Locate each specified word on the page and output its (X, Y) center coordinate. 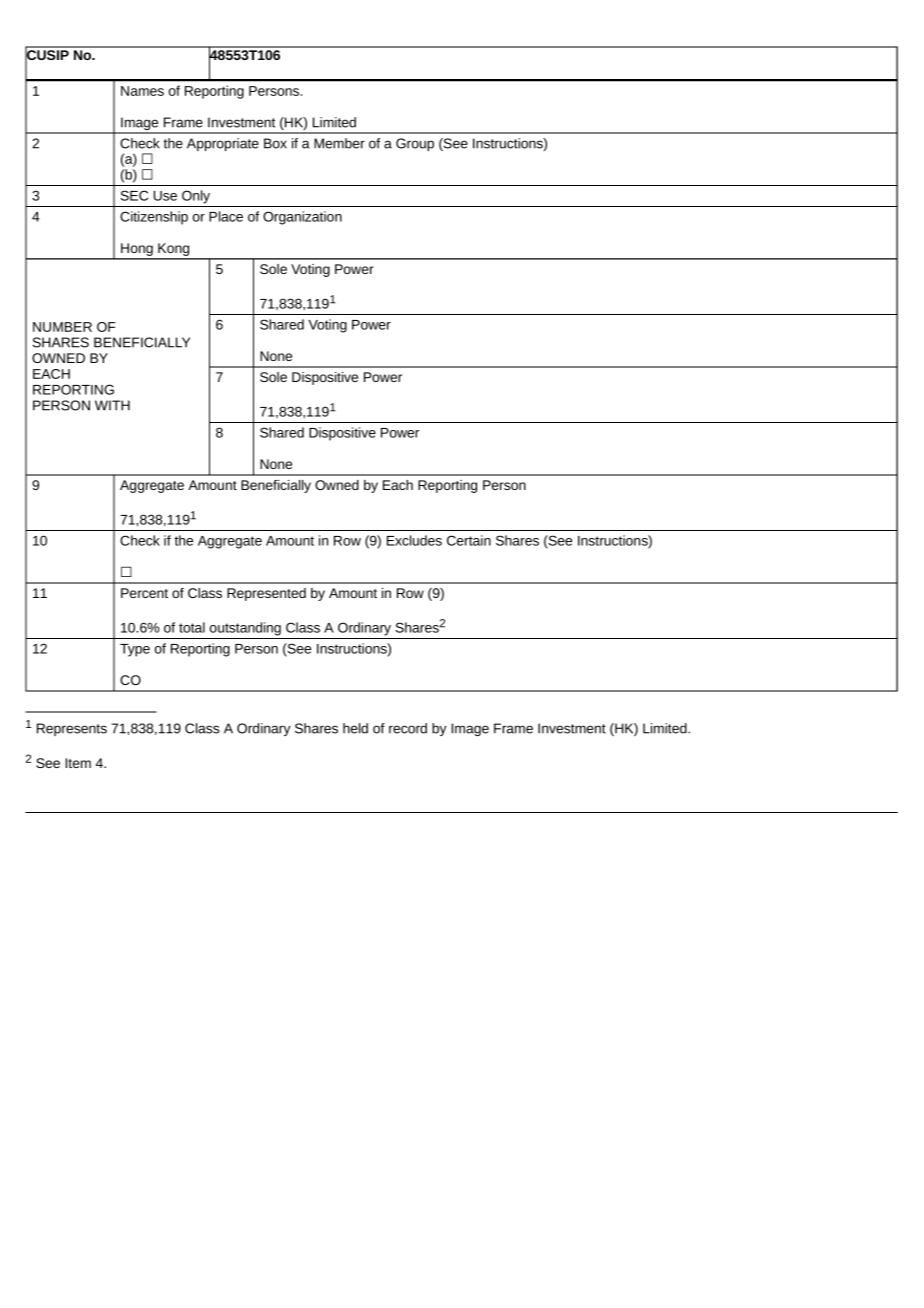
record (408, 728)
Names (142, 91)
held (355, 728)
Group (415, 144)
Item (78, 763)
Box (275, 143)
